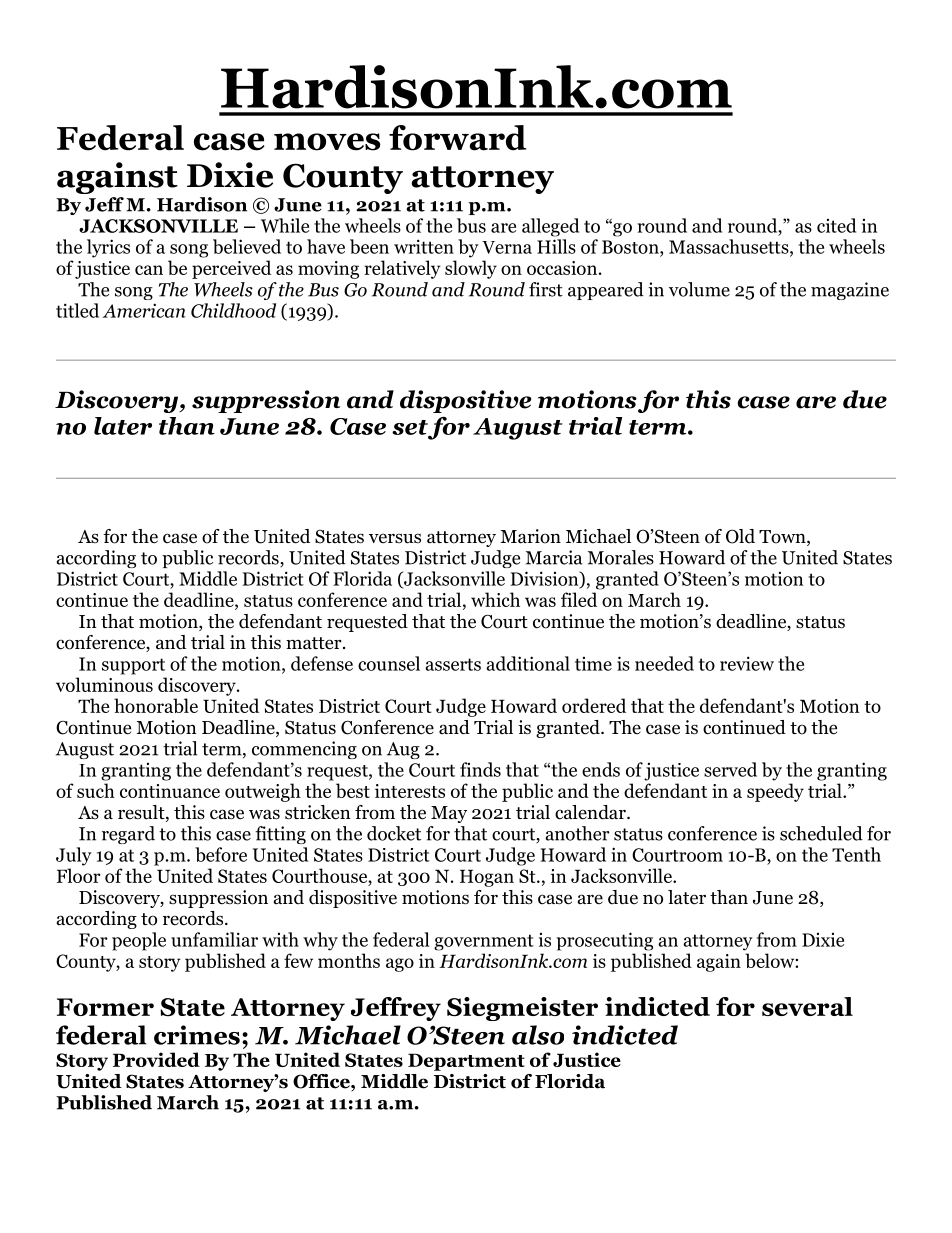  I want to click on which, so click(495, 599).
